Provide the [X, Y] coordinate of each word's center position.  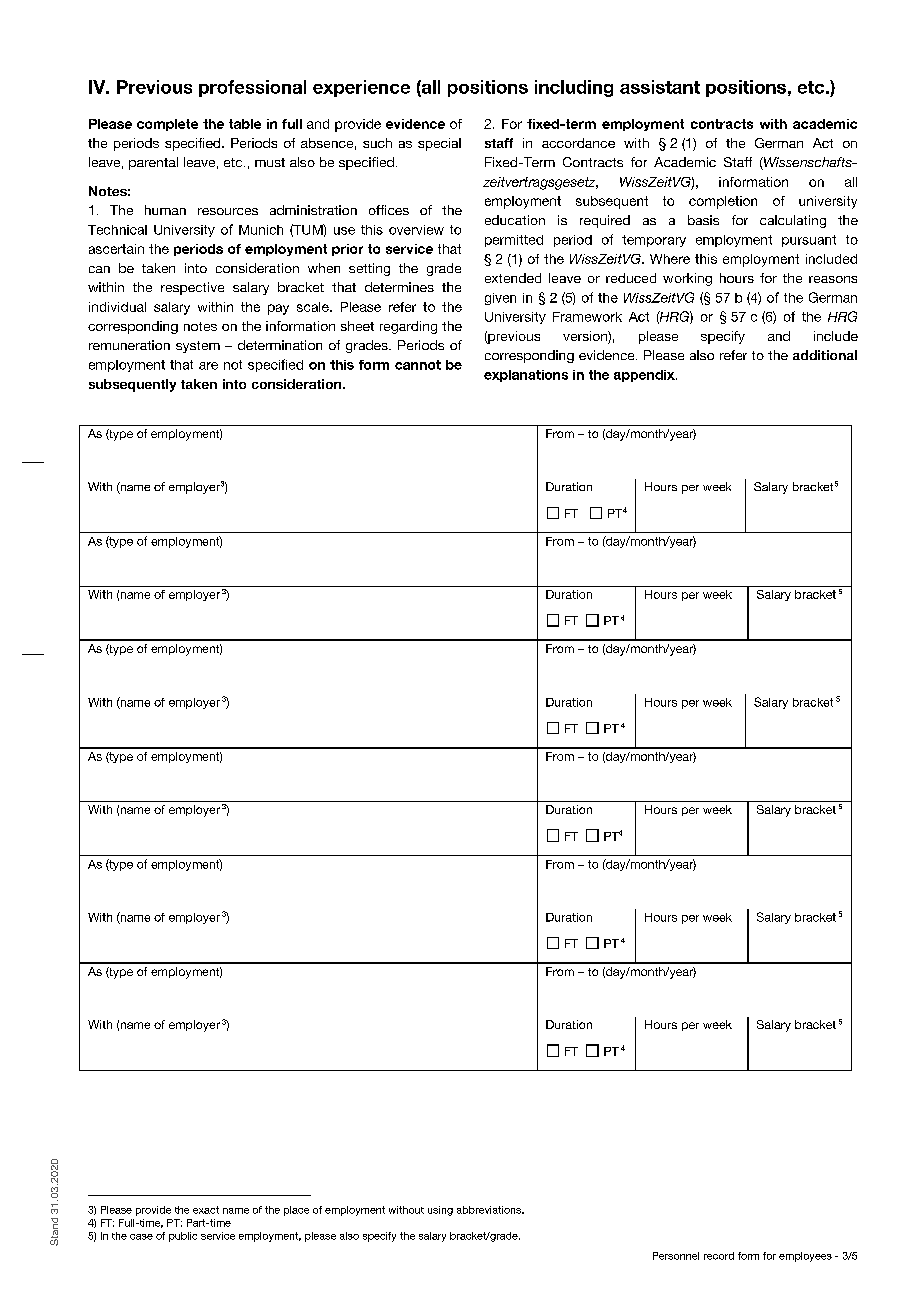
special [439, 144]
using [440, 1211]
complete [167, 125]
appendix [645, 376]
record [719, 1256]
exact [206, 1210]
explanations [526, 376]
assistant [660, 87]
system [198, 347]
